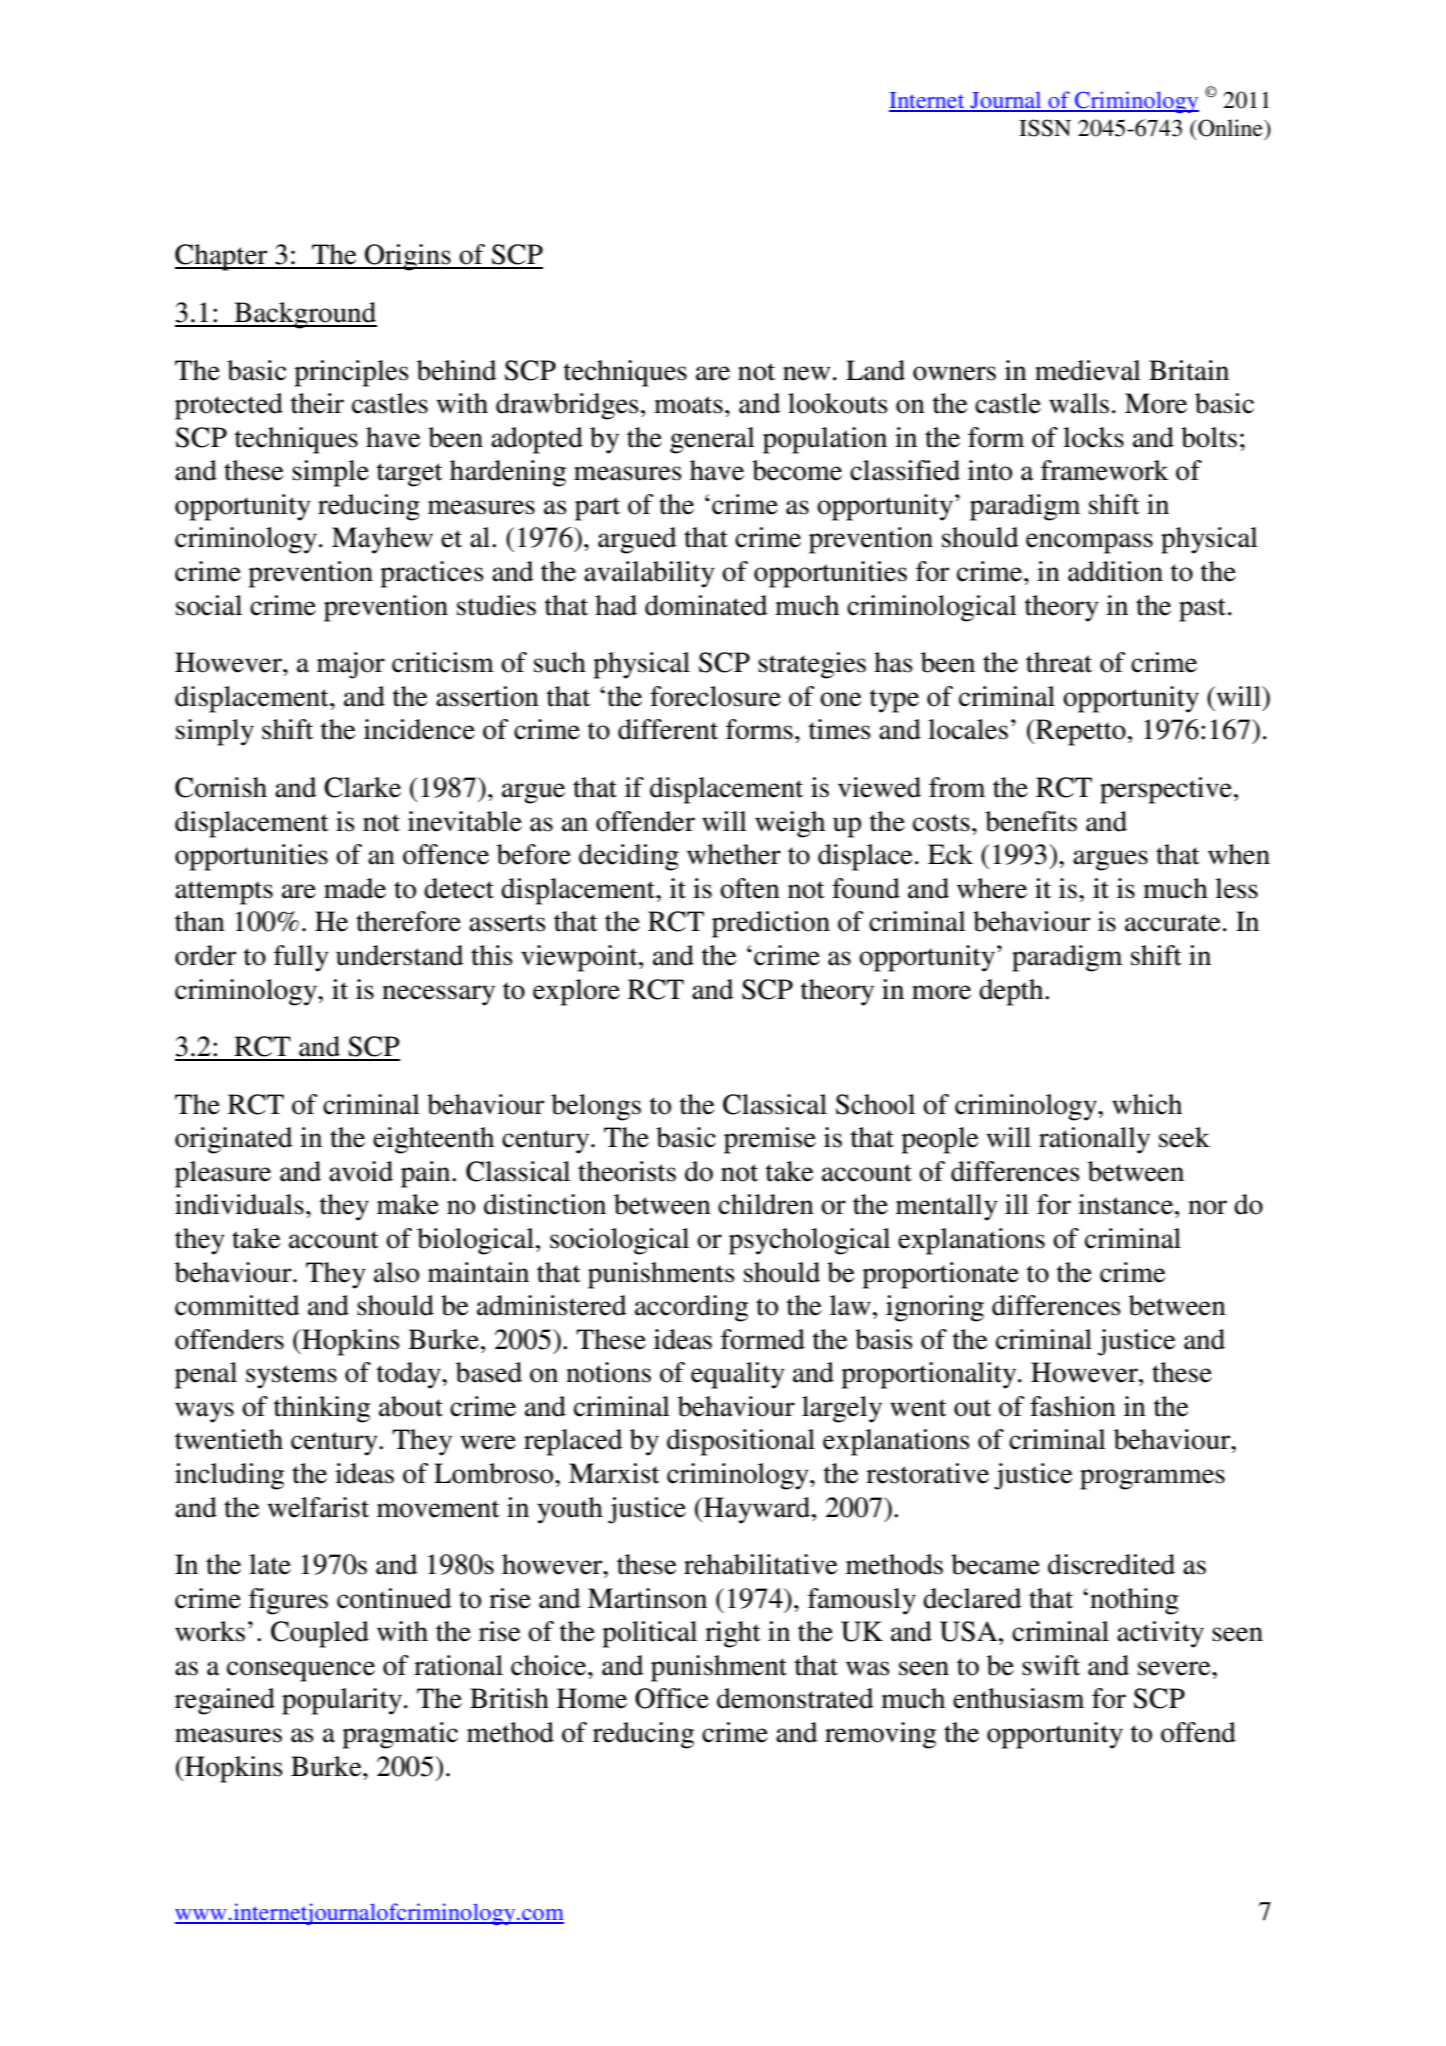 The height and width of the document is (2046, 1446). What do you see at coordinates (1073, 1406) in the document?
I see `fashion` at bounding box center [1073, 1406].
